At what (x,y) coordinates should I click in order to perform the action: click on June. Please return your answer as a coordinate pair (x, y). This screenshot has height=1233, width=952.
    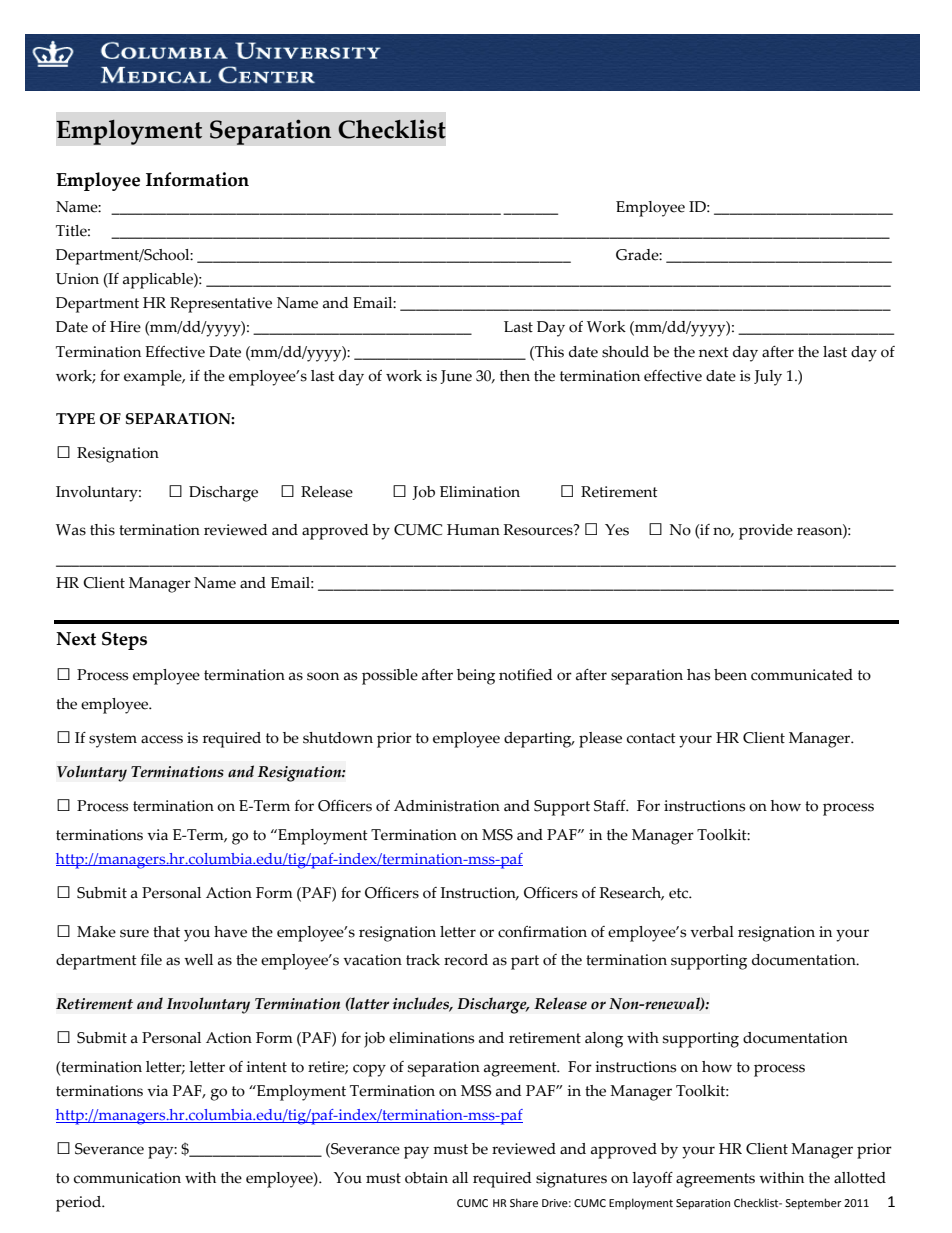
    Looking at the image, I should click on (456, 377).
